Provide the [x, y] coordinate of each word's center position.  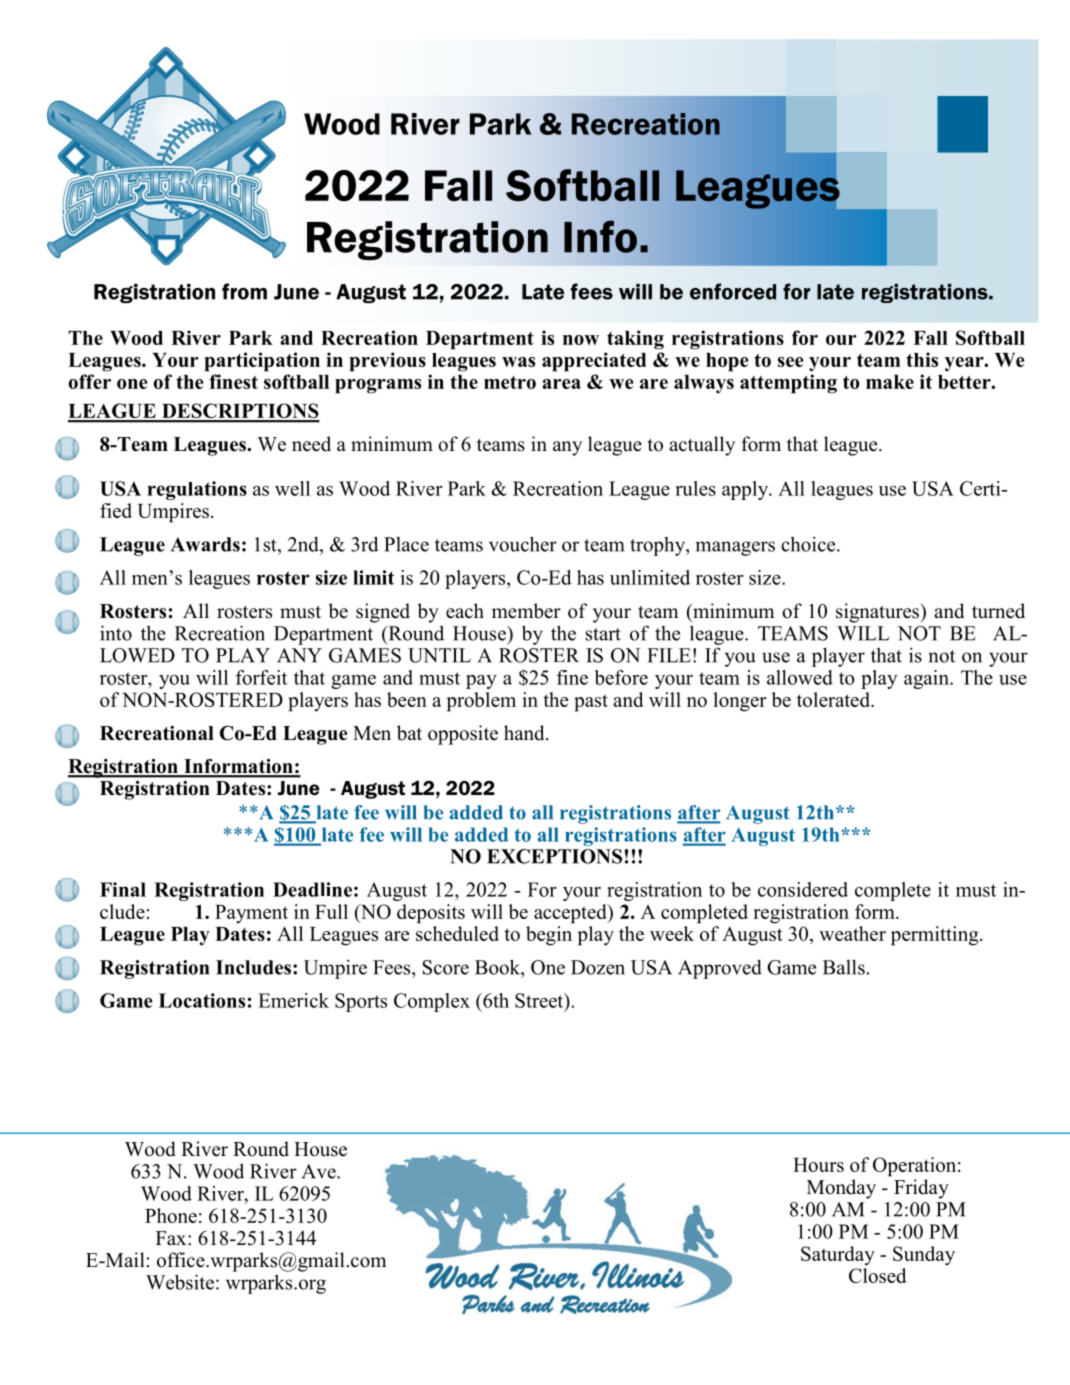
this [922, 359]
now [581, 340]
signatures [879, 613]
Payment [251, 914]
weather [852, 933]
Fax [172, 1238]
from [244, 291]
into [116, 633]
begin [549, 936]
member [526, 611]
